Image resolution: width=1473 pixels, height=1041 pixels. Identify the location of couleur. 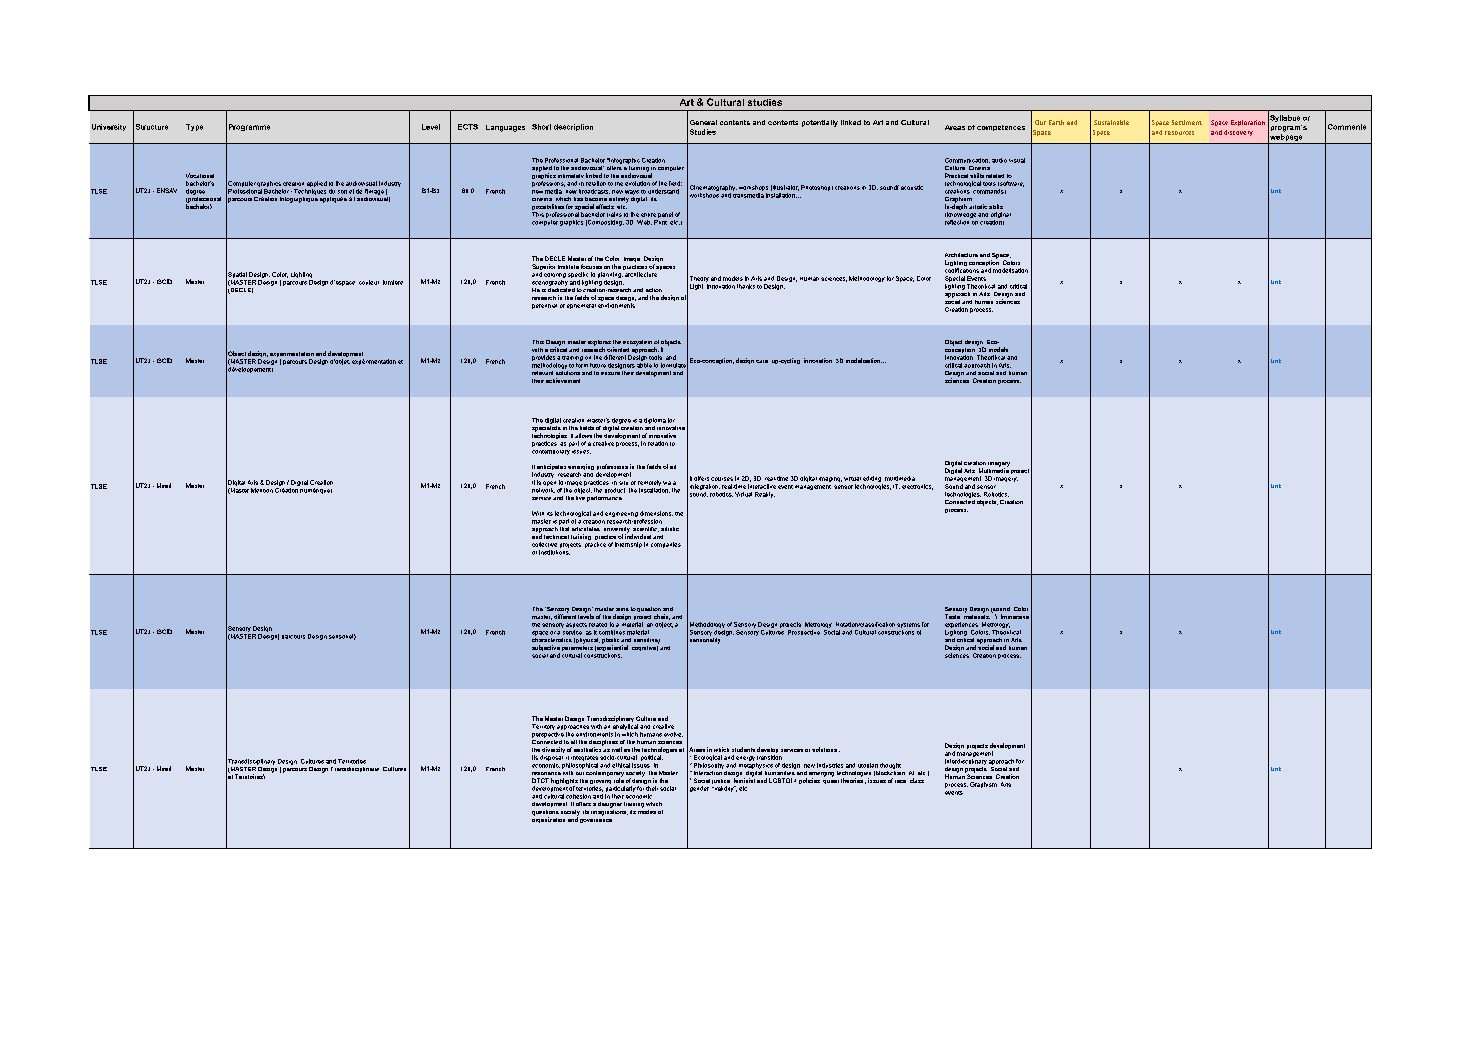
(369, 282).
